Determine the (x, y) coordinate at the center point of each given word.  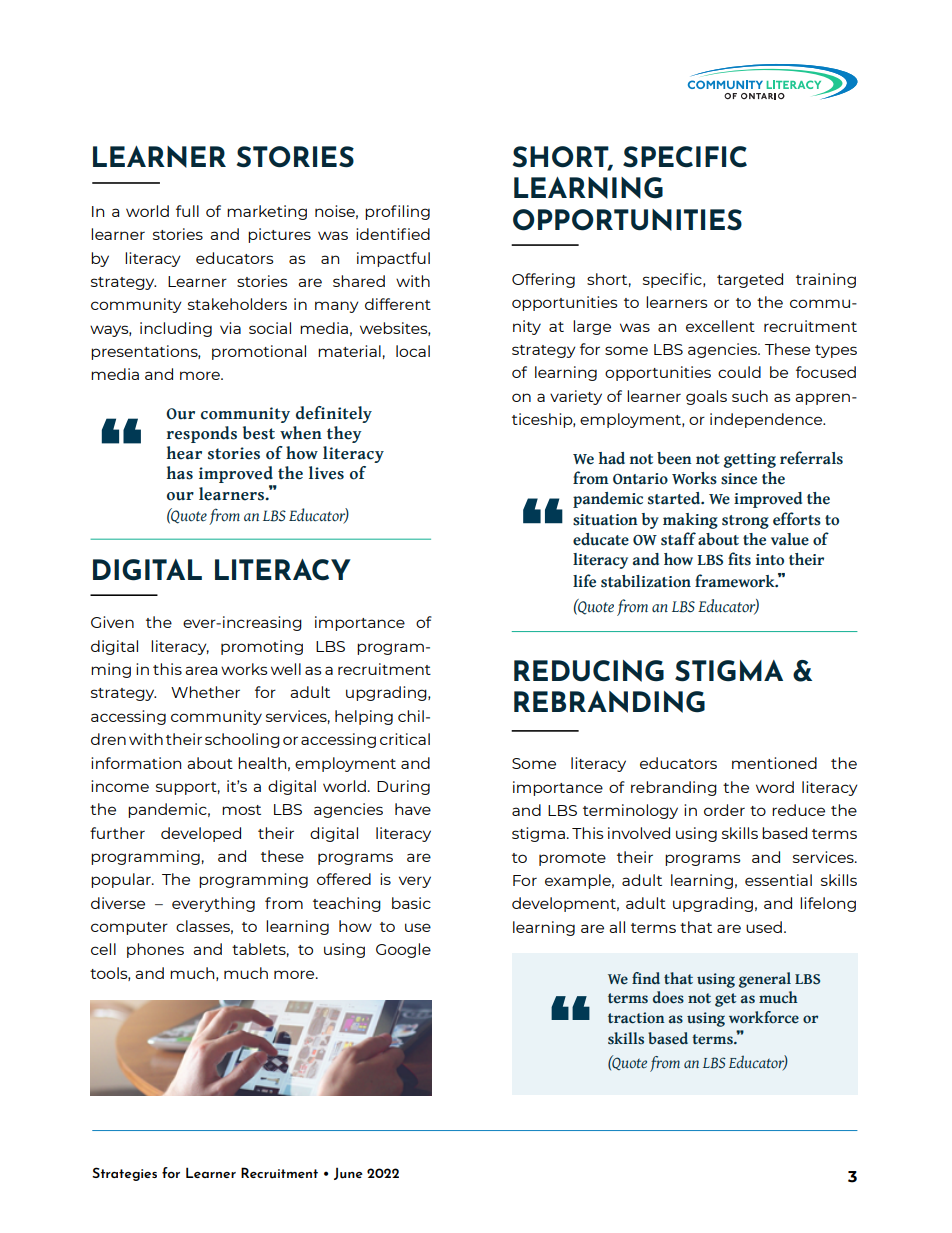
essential (778, 880)
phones (155, 950)
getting (749, 460)
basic (411, 903)
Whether (205, 692)
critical (405, 739)
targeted (750, 280)
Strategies (124, 1174)
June (348, 1173)
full (187, 211)
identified (393, 234)
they (344, 434)
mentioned (774, 763)
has (180, 473)
